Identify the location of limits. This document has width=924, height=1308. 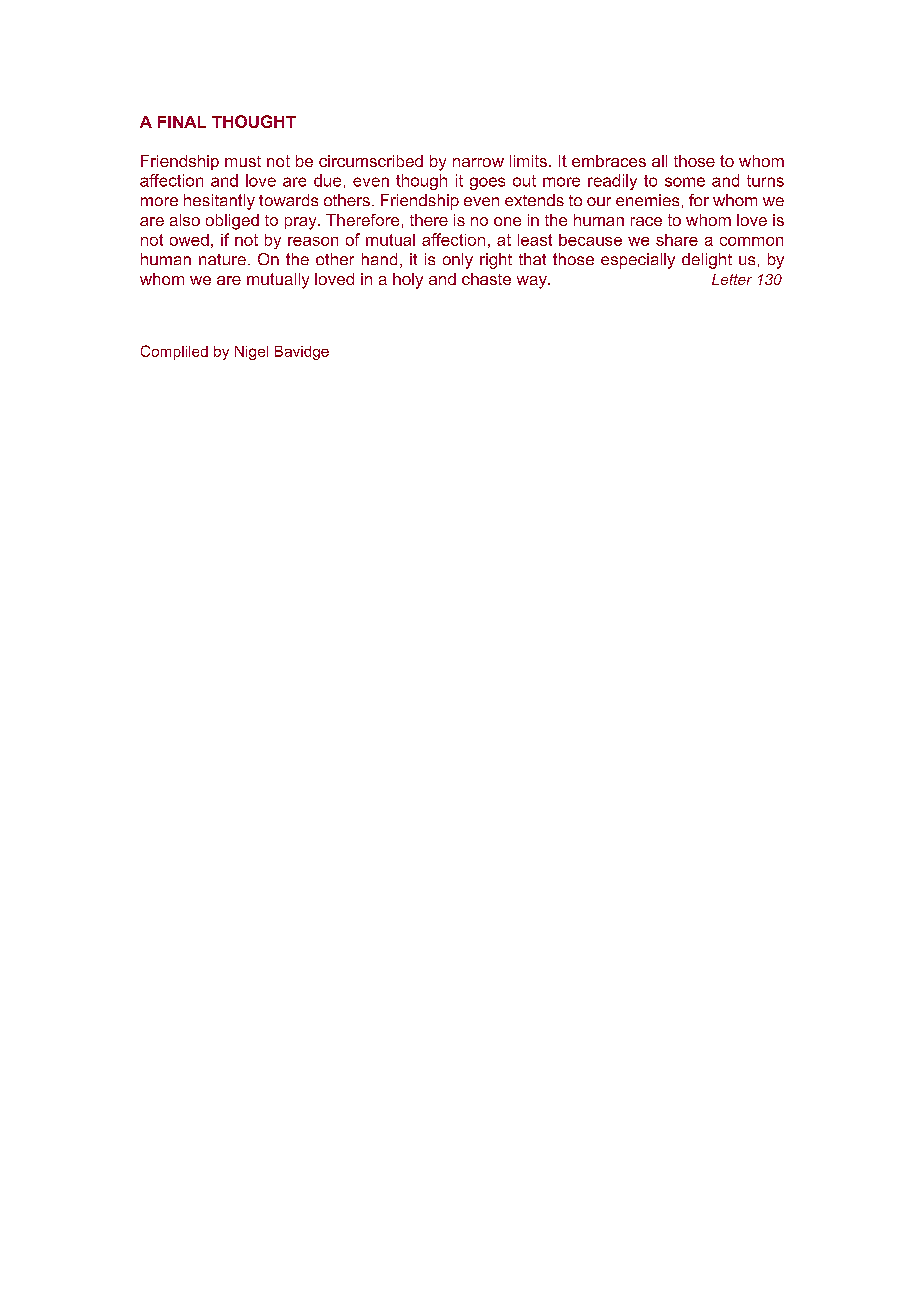
(528, 161).
